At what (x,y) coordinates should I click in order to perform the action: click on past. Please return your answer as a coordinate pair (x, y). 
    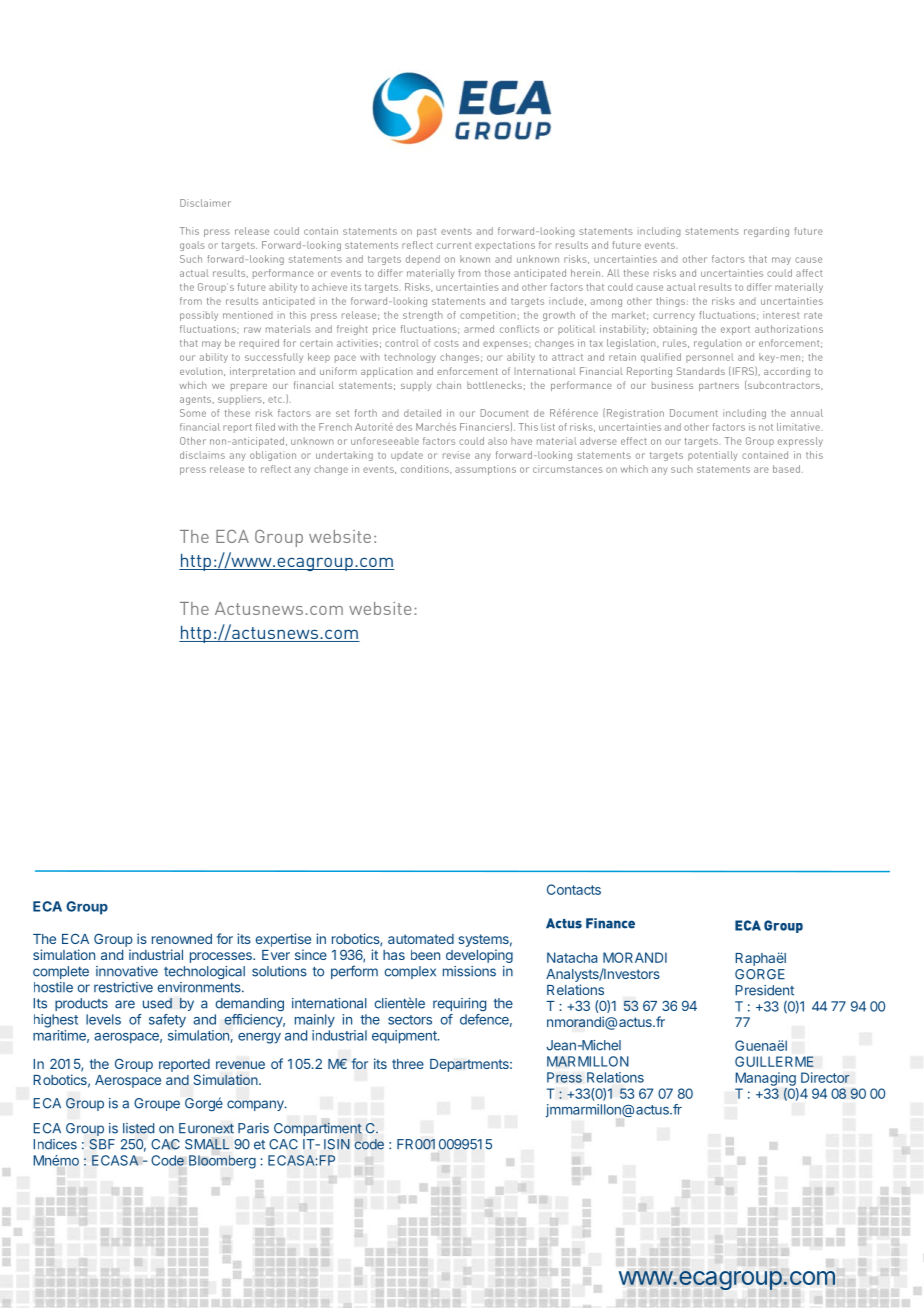
    Looking at the image, I should click on (426, 232).
